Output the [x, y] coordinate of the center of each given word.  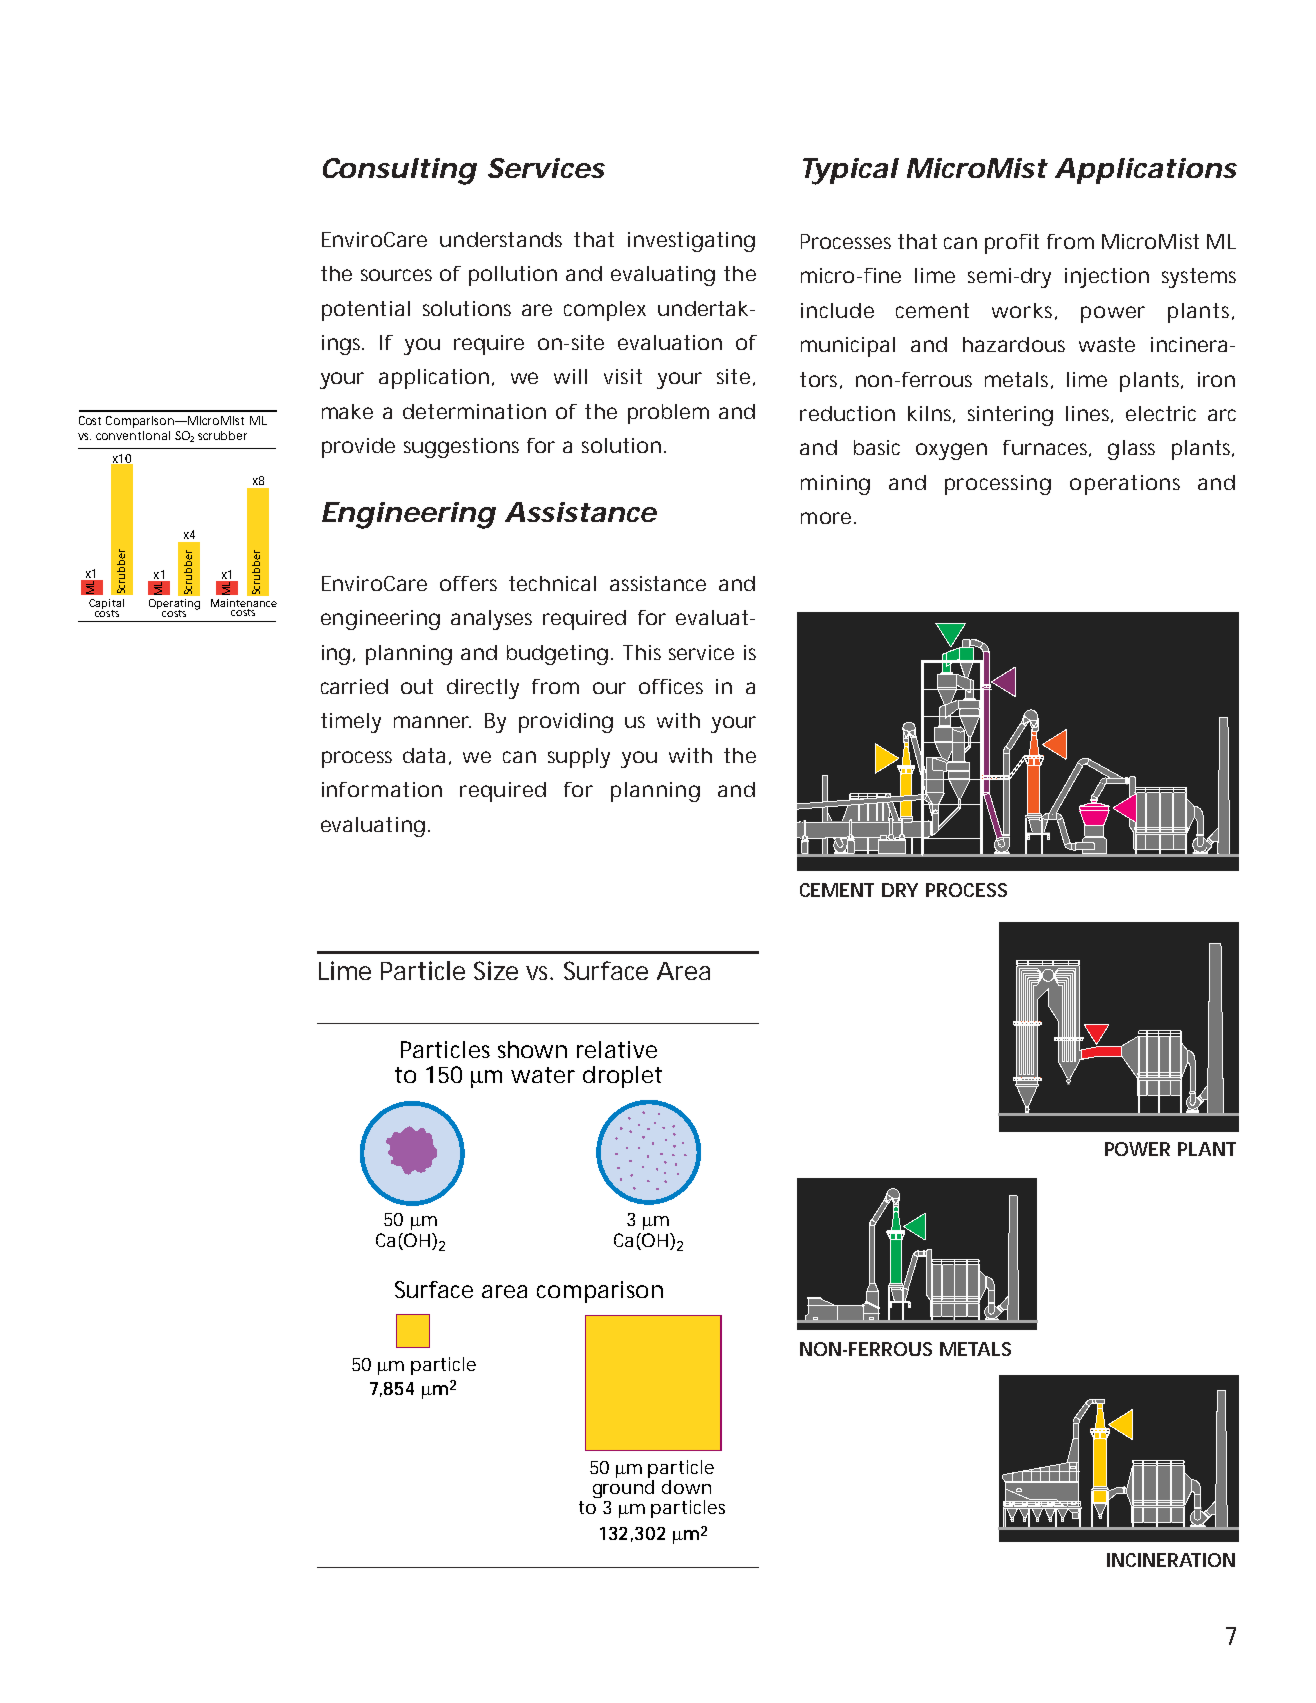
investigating [691, 242]
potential [366, 311]
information [382, 789]
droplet [622, 1077]
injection [1107, 278]
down [686, 1487]
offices [671, 686]
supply [579, 758]
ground [623, 1489]
